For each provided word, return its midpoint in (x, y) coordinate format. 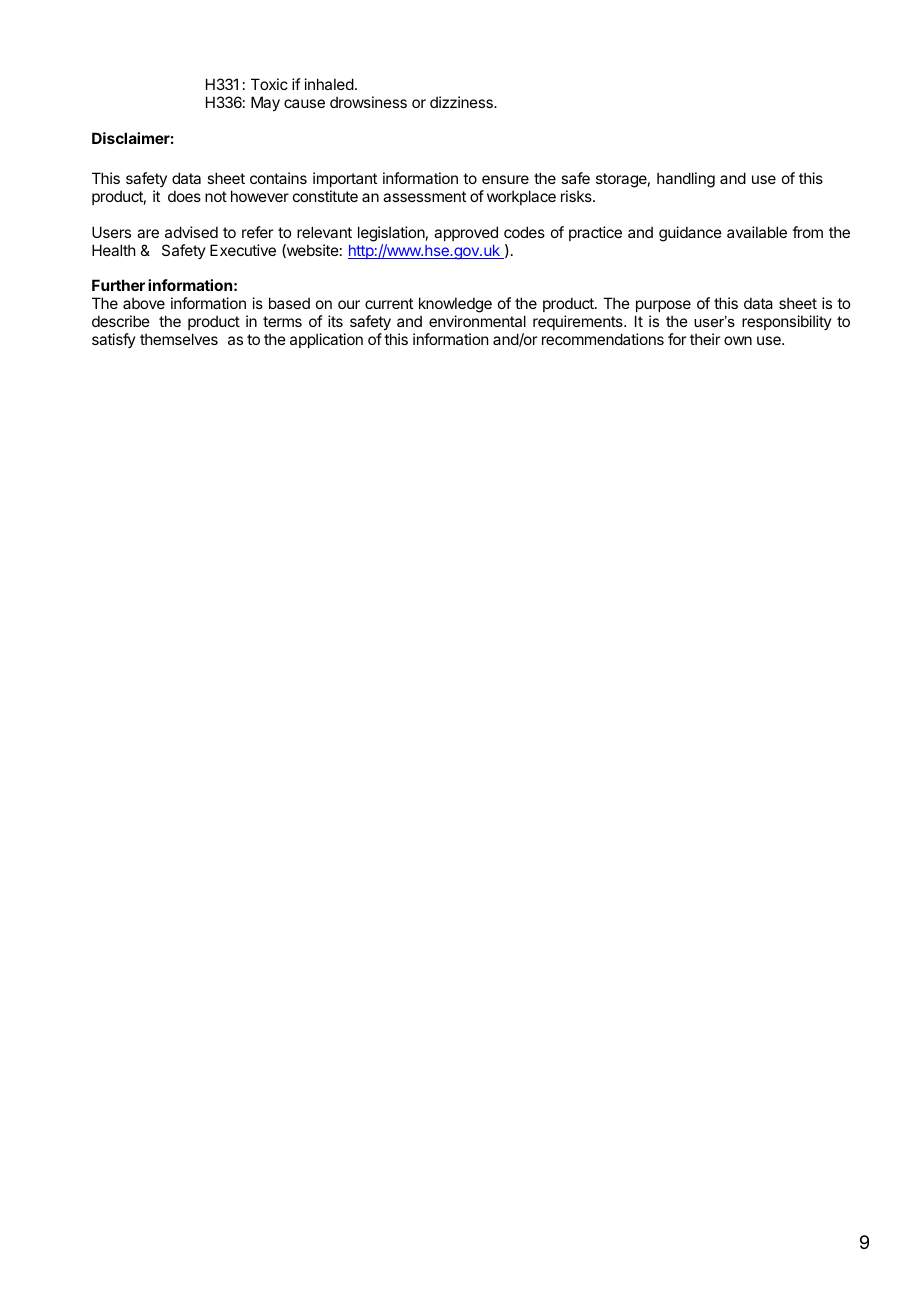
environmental (477, 321)
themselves (179, 339)
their (705, 339)
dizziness (462, 102)
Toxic (269, 84)
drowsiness (368, 102)
